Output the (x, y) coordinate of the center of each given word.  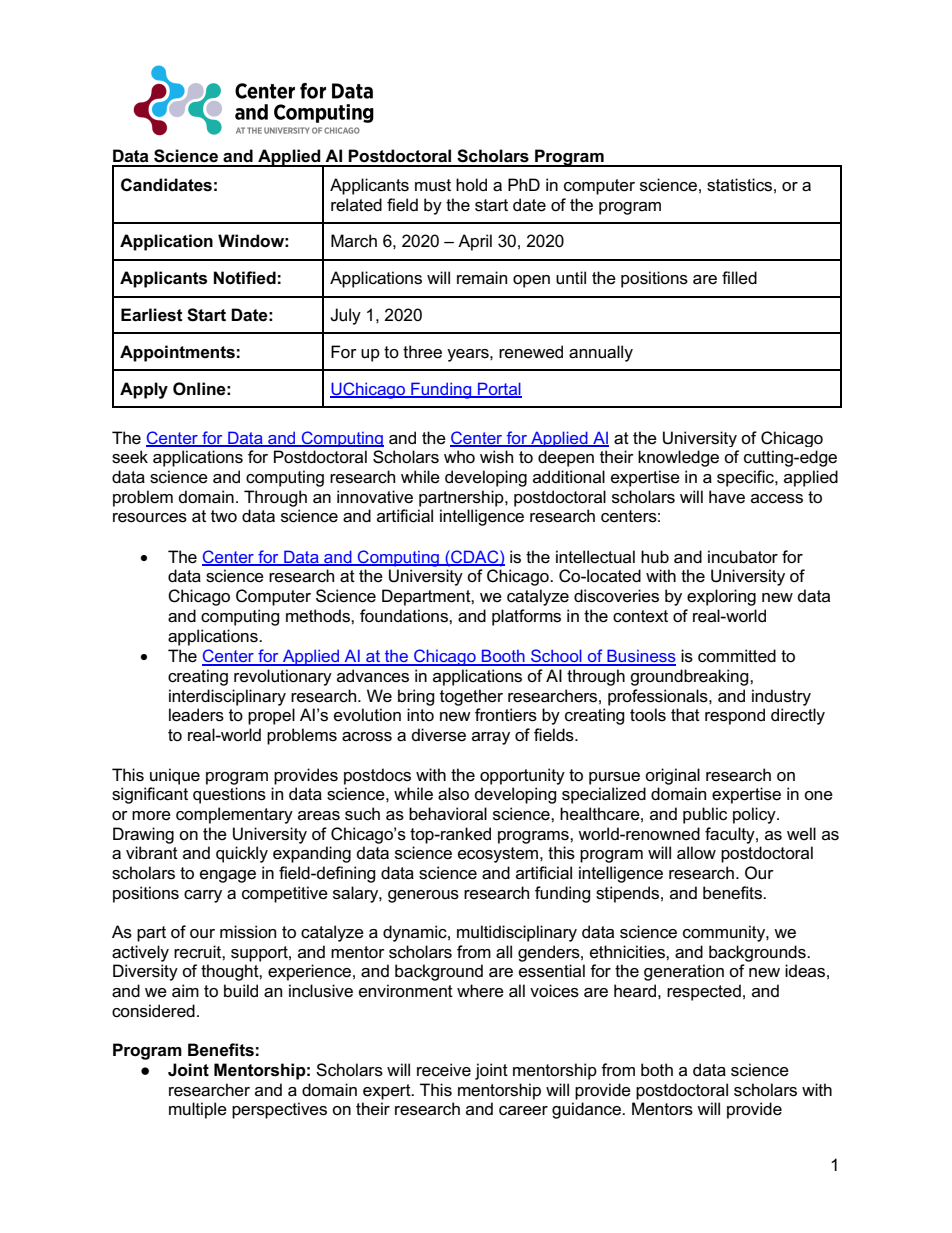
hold (471, 184)
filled (739, 278)
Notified (245, 278)
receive (444, 1070)
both (657, 1070)
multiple (198, 1110)
